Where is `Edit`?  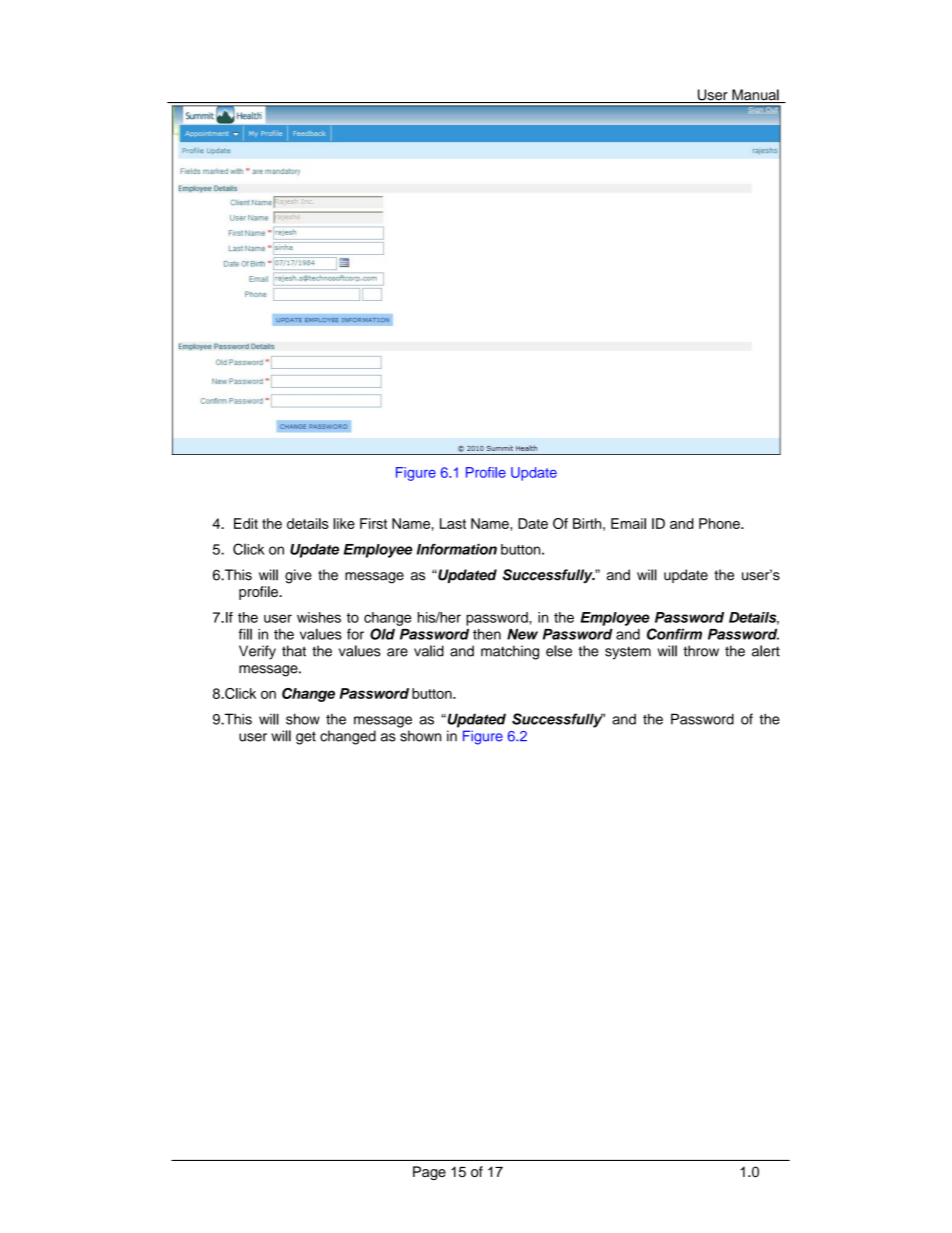
Edit is located at coordinates (246, 523).
